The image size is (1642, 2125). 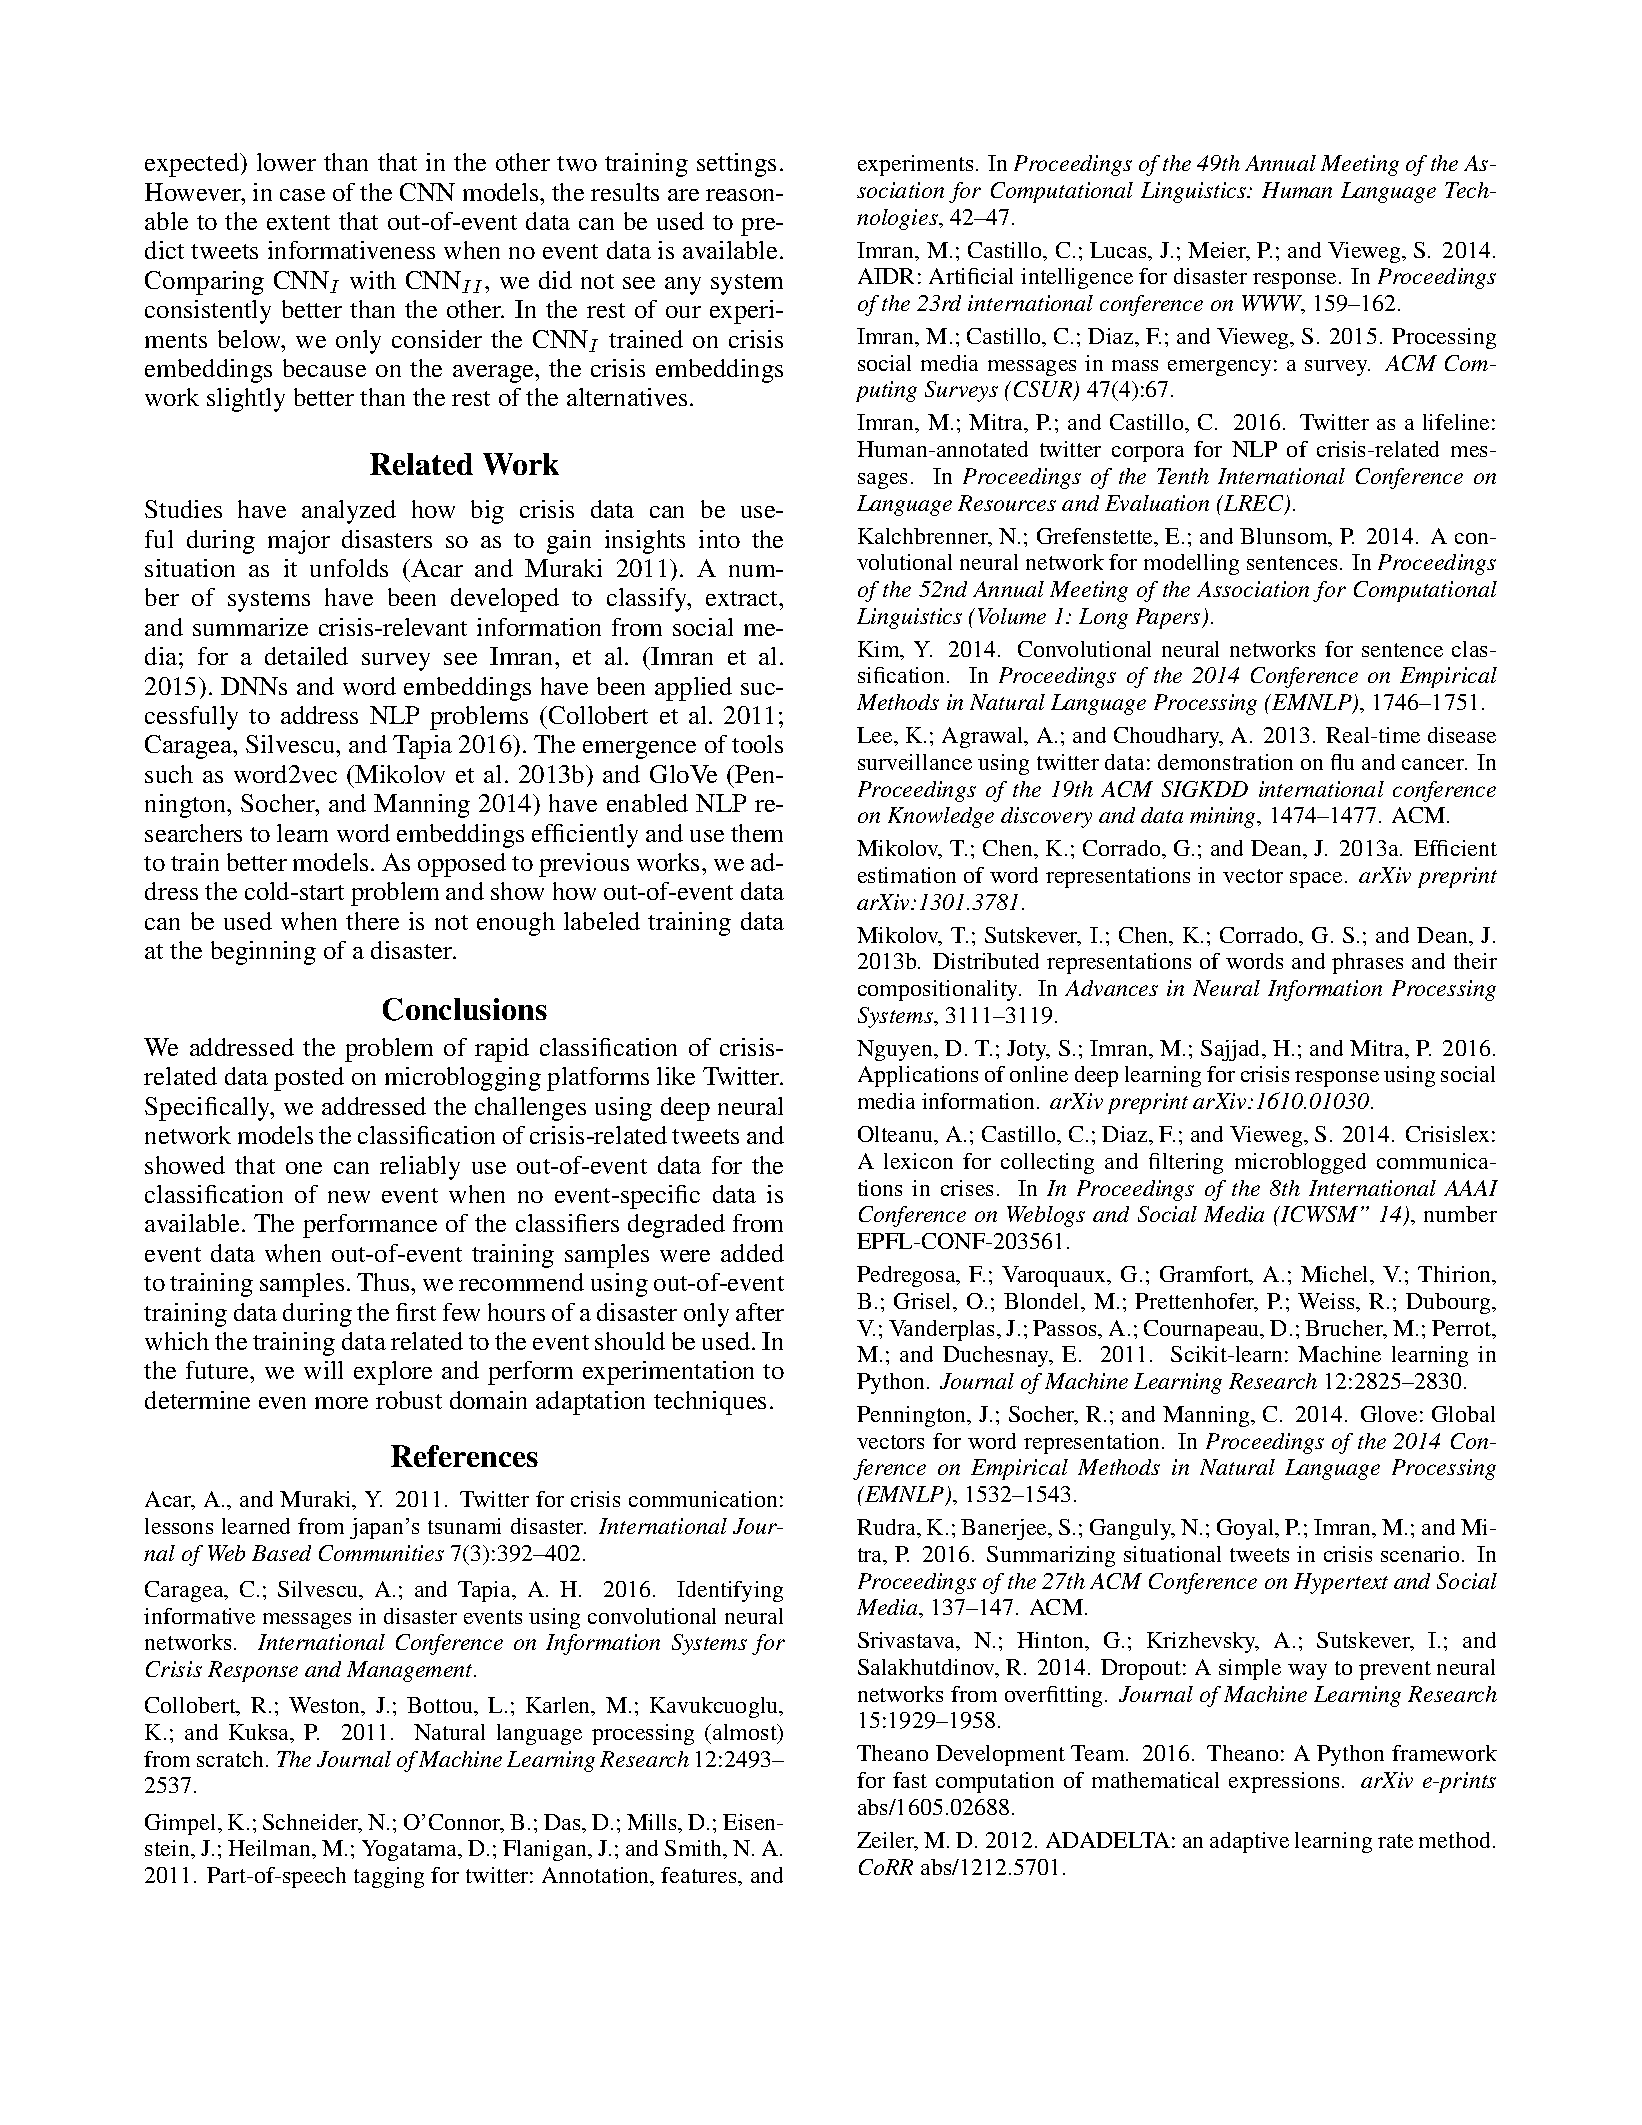 What do you see at coordinates (896, 1050) in the screenshot?
I see `Nguyen` at bounding box center [896, 1050].
